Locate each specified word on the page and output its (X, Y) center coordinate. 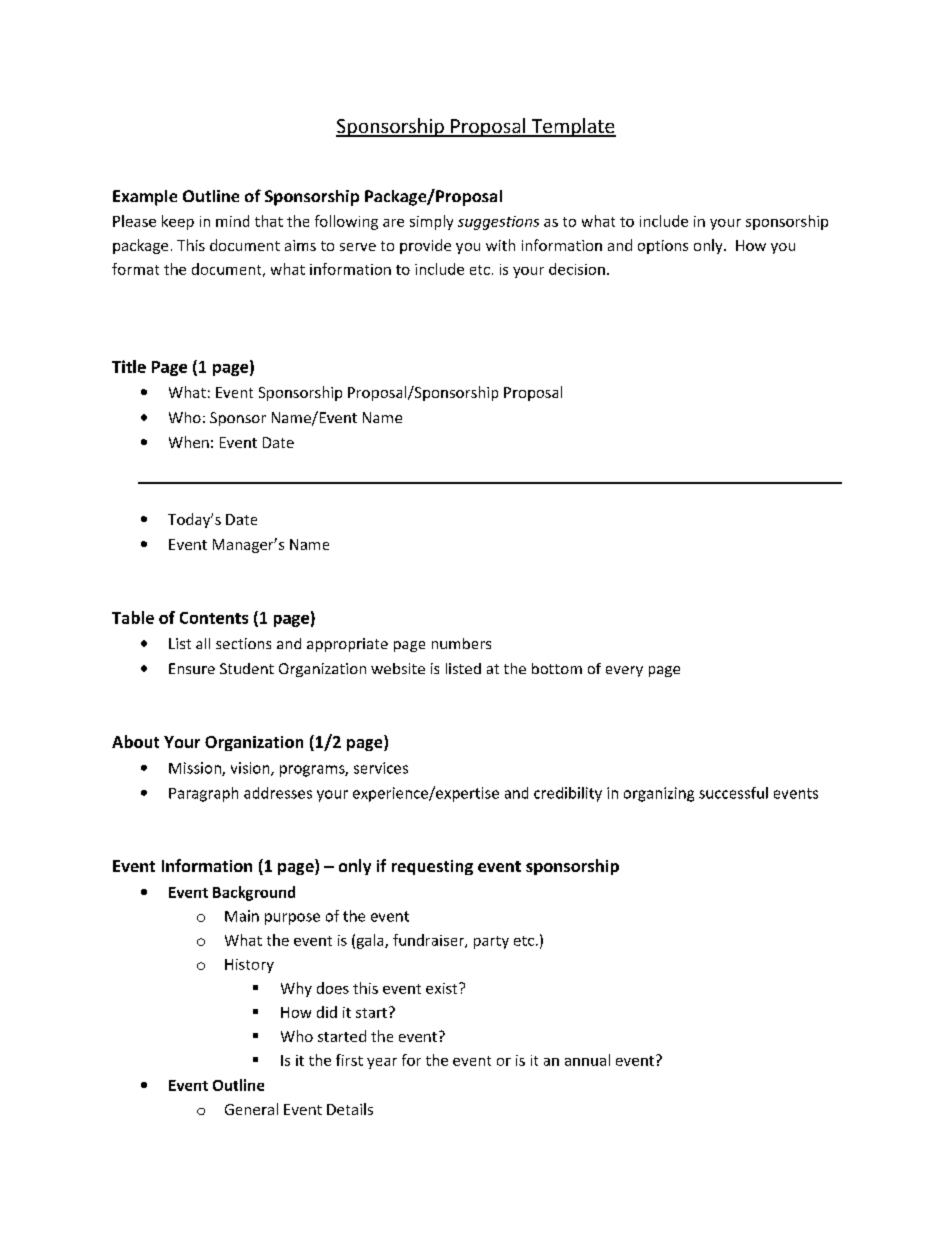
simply (431, 222)
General (251, 1109)
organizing (659, 794)
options (663, 247)
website (398, 668)
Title (129, 366)
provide (425, 246)
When (189, 442)
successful (733, 793)
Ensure (192, 668)
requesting (432, 867)
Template (572, 127)
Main (242, 916)
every (624, 671)
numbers (461, 643)
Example (145, 198)
